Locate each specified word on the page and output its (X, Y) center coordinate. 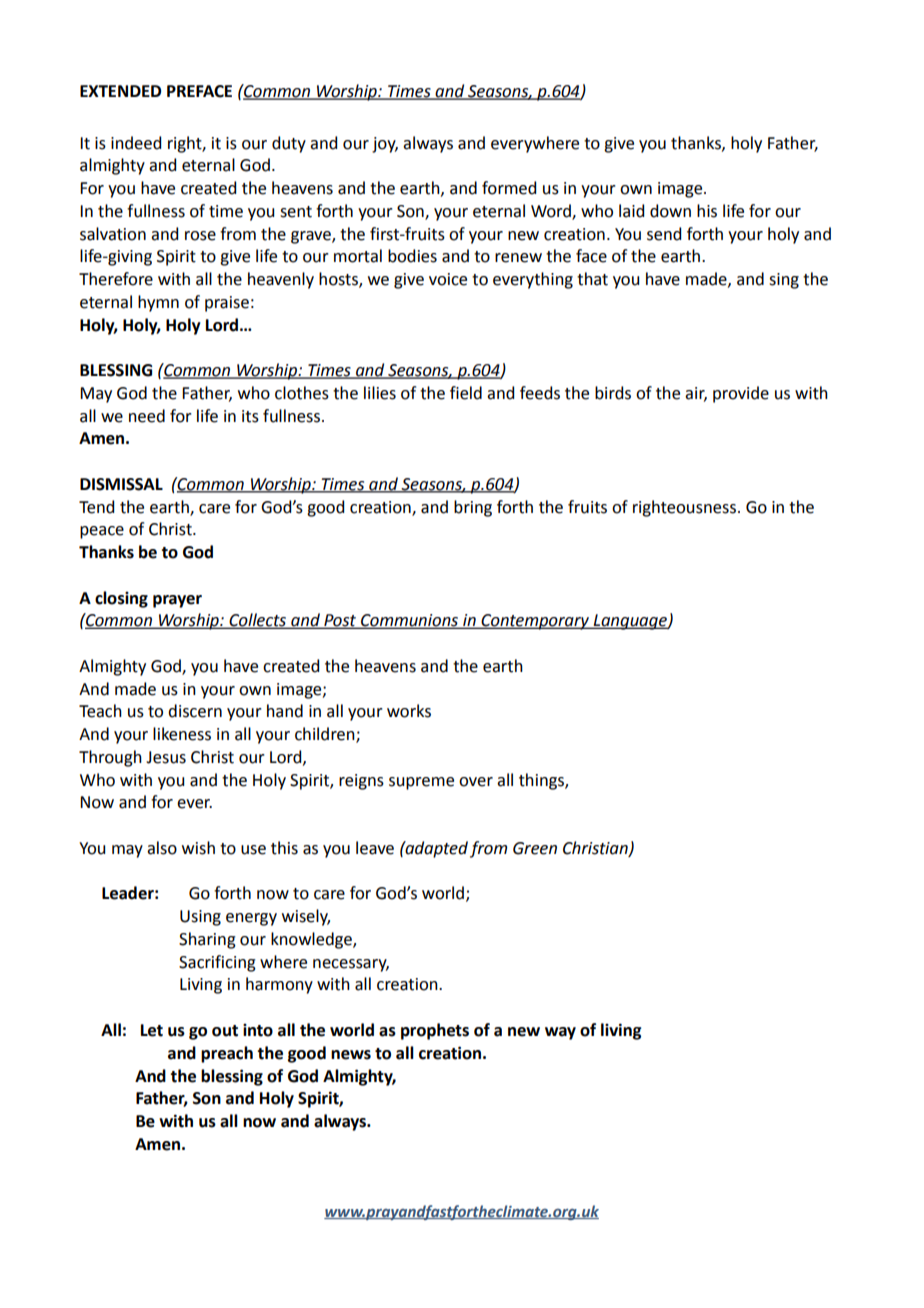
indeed (136, 143)
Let (152, 1030)
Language (630, 622)
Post (340, 621)
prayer (177, 601)
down (670, 211)
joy (385, 145)
